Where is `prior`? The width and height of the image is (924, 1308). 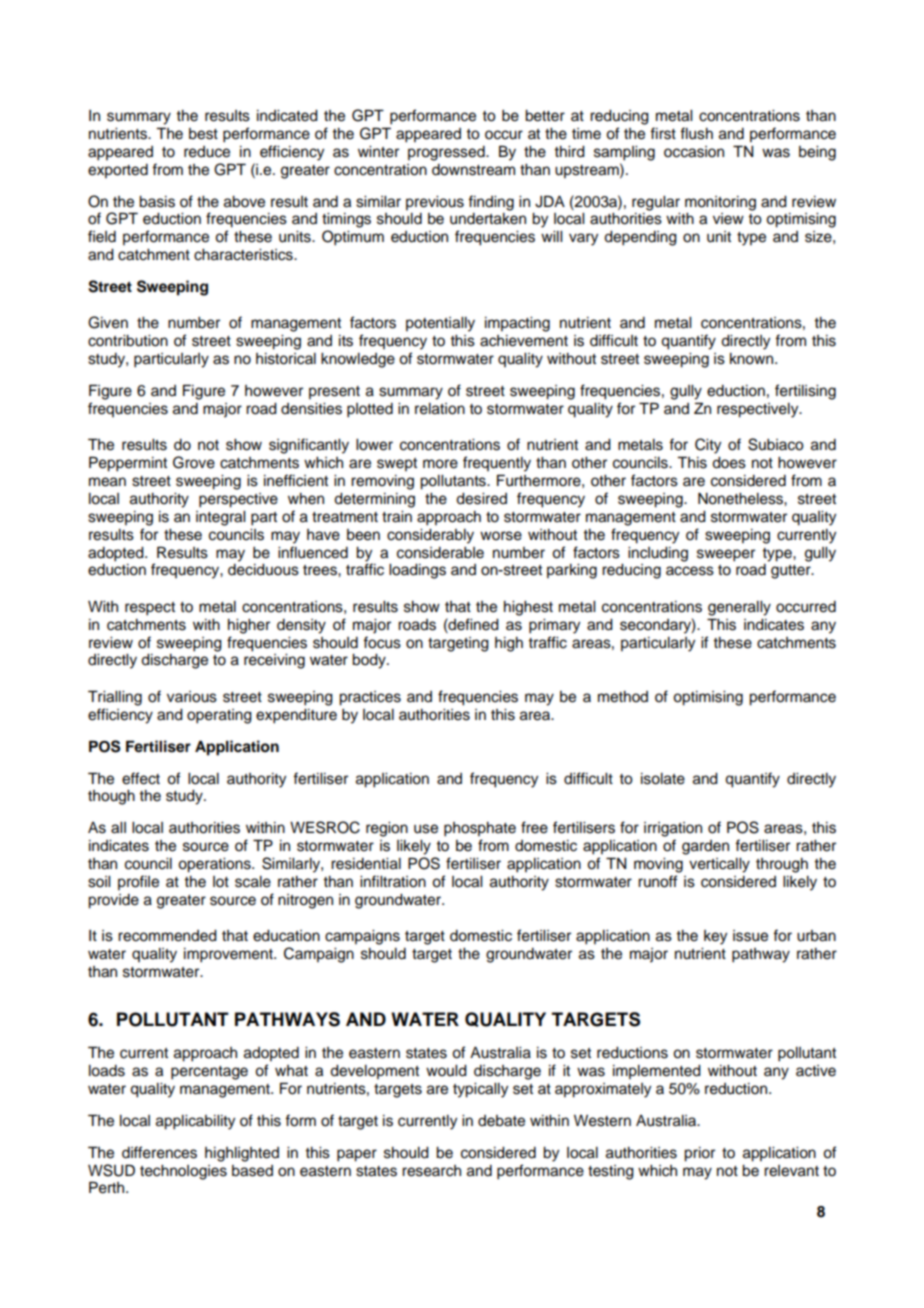
prior is located at coordinates (699, 1154).
